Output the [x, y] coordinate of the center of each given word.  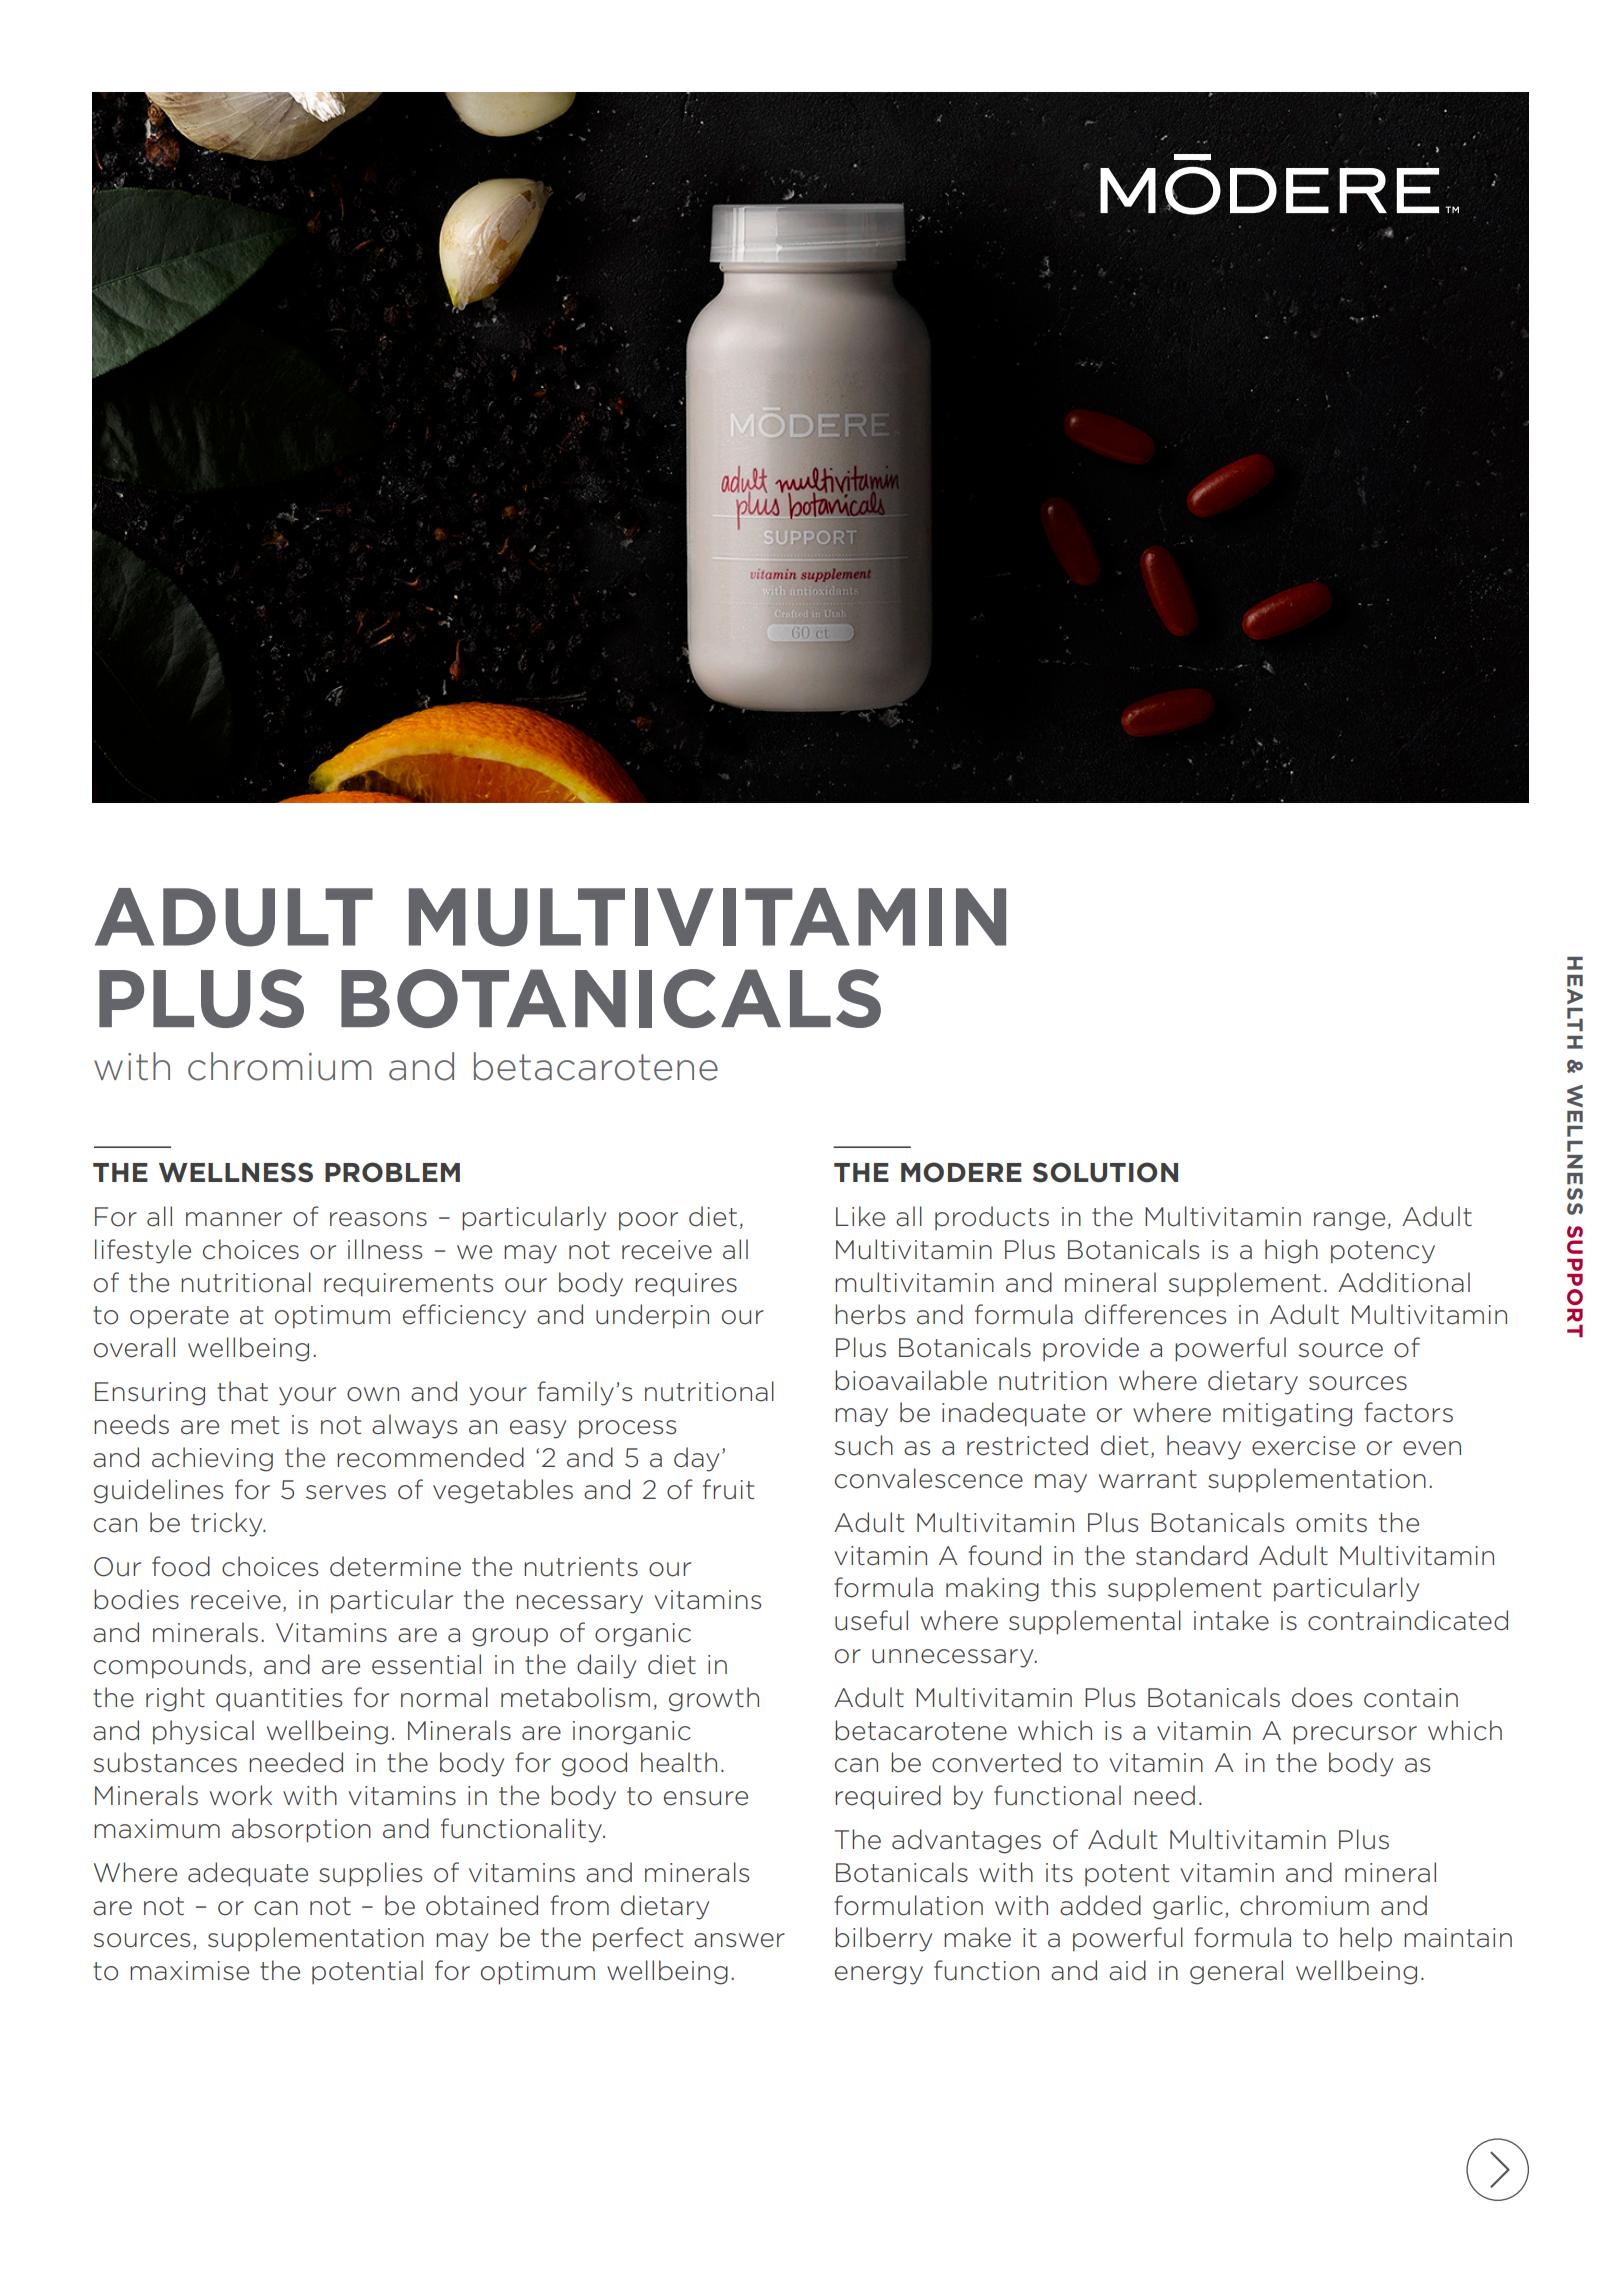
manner [234, 1219]
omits [1331, 1523]
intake [1231, 1620]
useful [871, 1620]
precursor [1355, 1735]
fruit [728, 1489]
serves [346, 1492]
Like [860, 1216]
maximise [189, 1971]
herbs [870, 1314]
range [1349, 1221]
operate [179, 1317]
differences [1155, 1314]
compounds [170, 1666]
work [241, 1795]
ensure [706, 1798]
